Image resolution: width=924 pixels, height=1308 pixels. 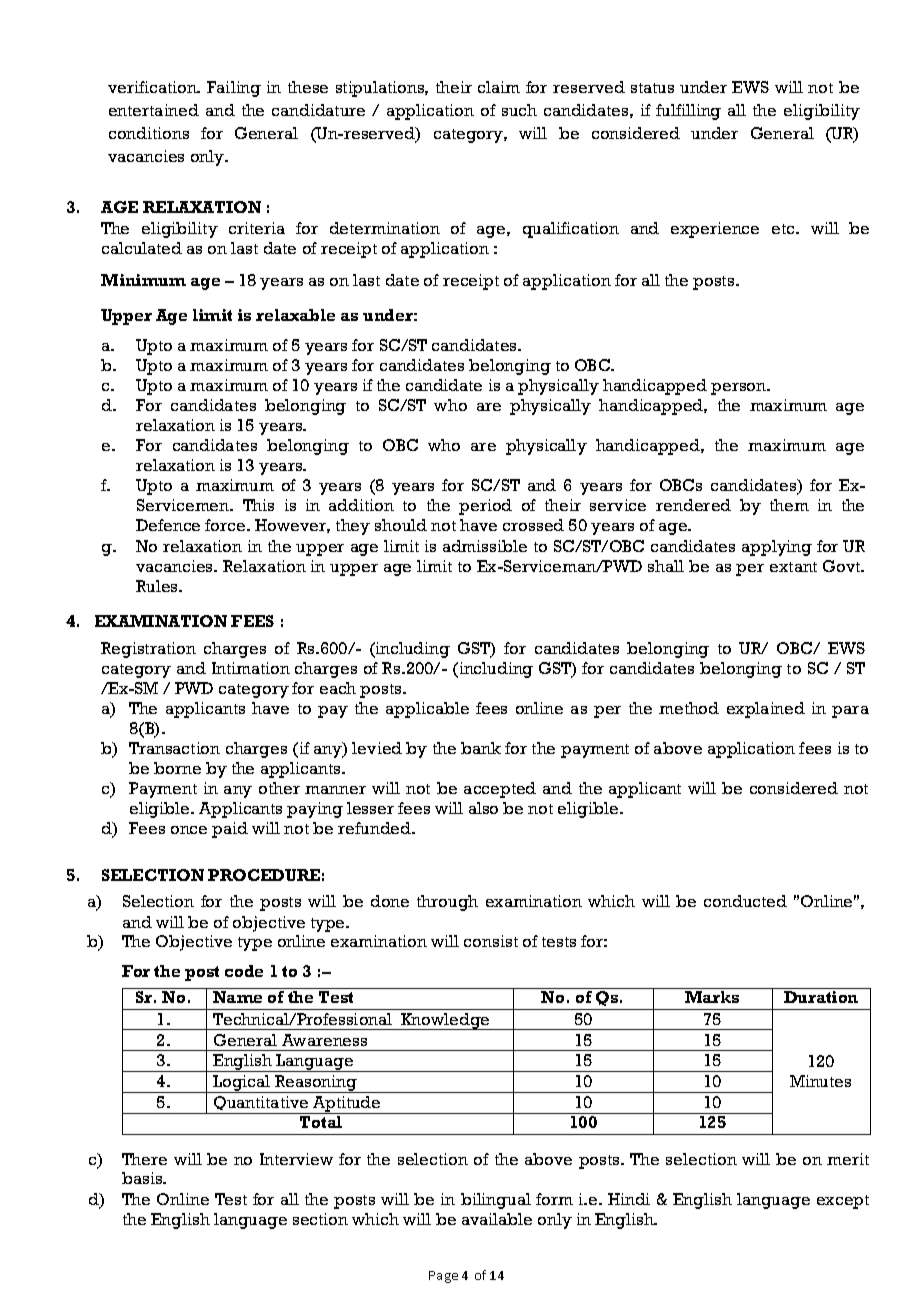 I want to click on such, so click(x=519, y=110).
